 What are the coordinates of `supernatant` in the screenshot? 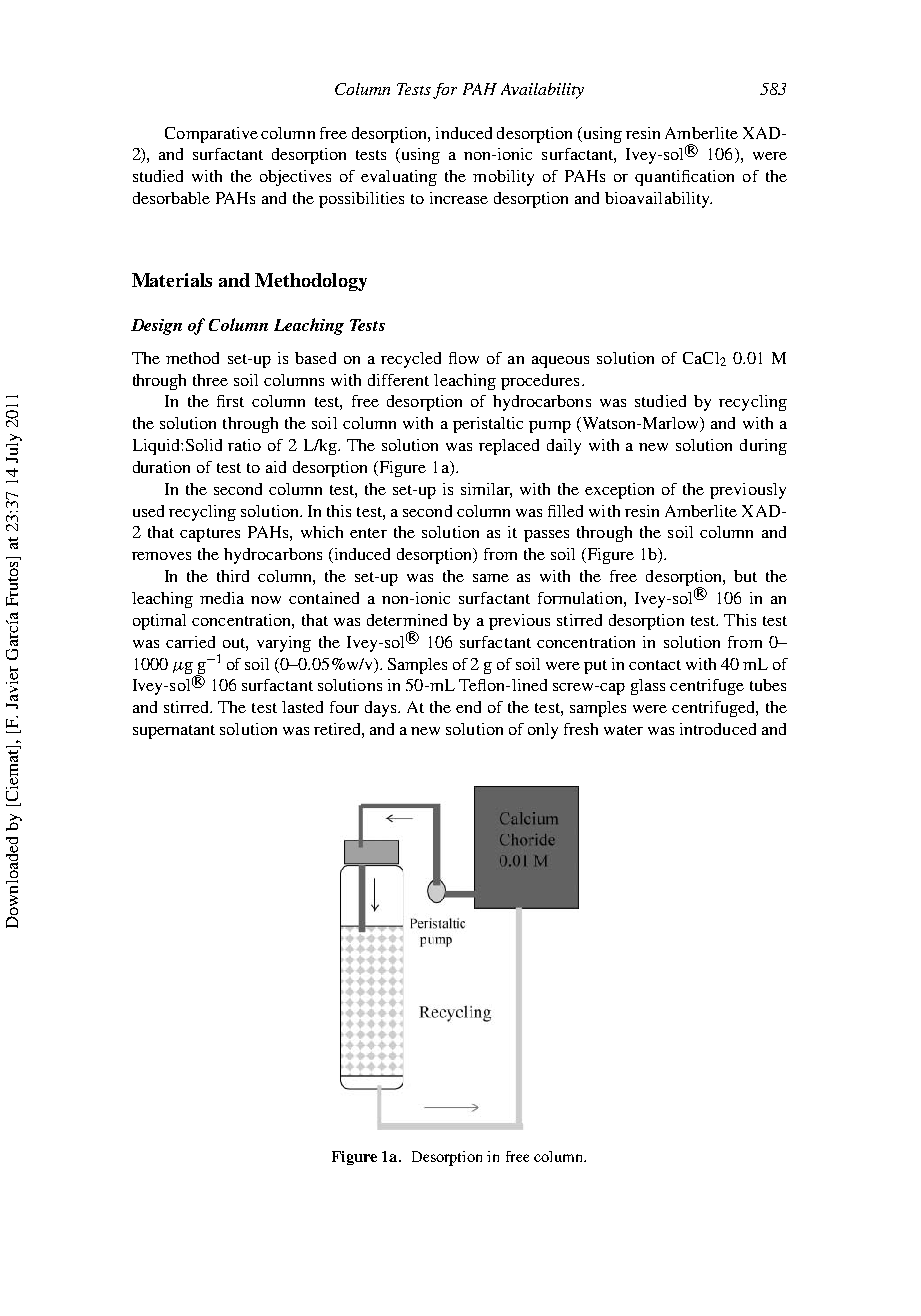 It's located at (174, 732).
